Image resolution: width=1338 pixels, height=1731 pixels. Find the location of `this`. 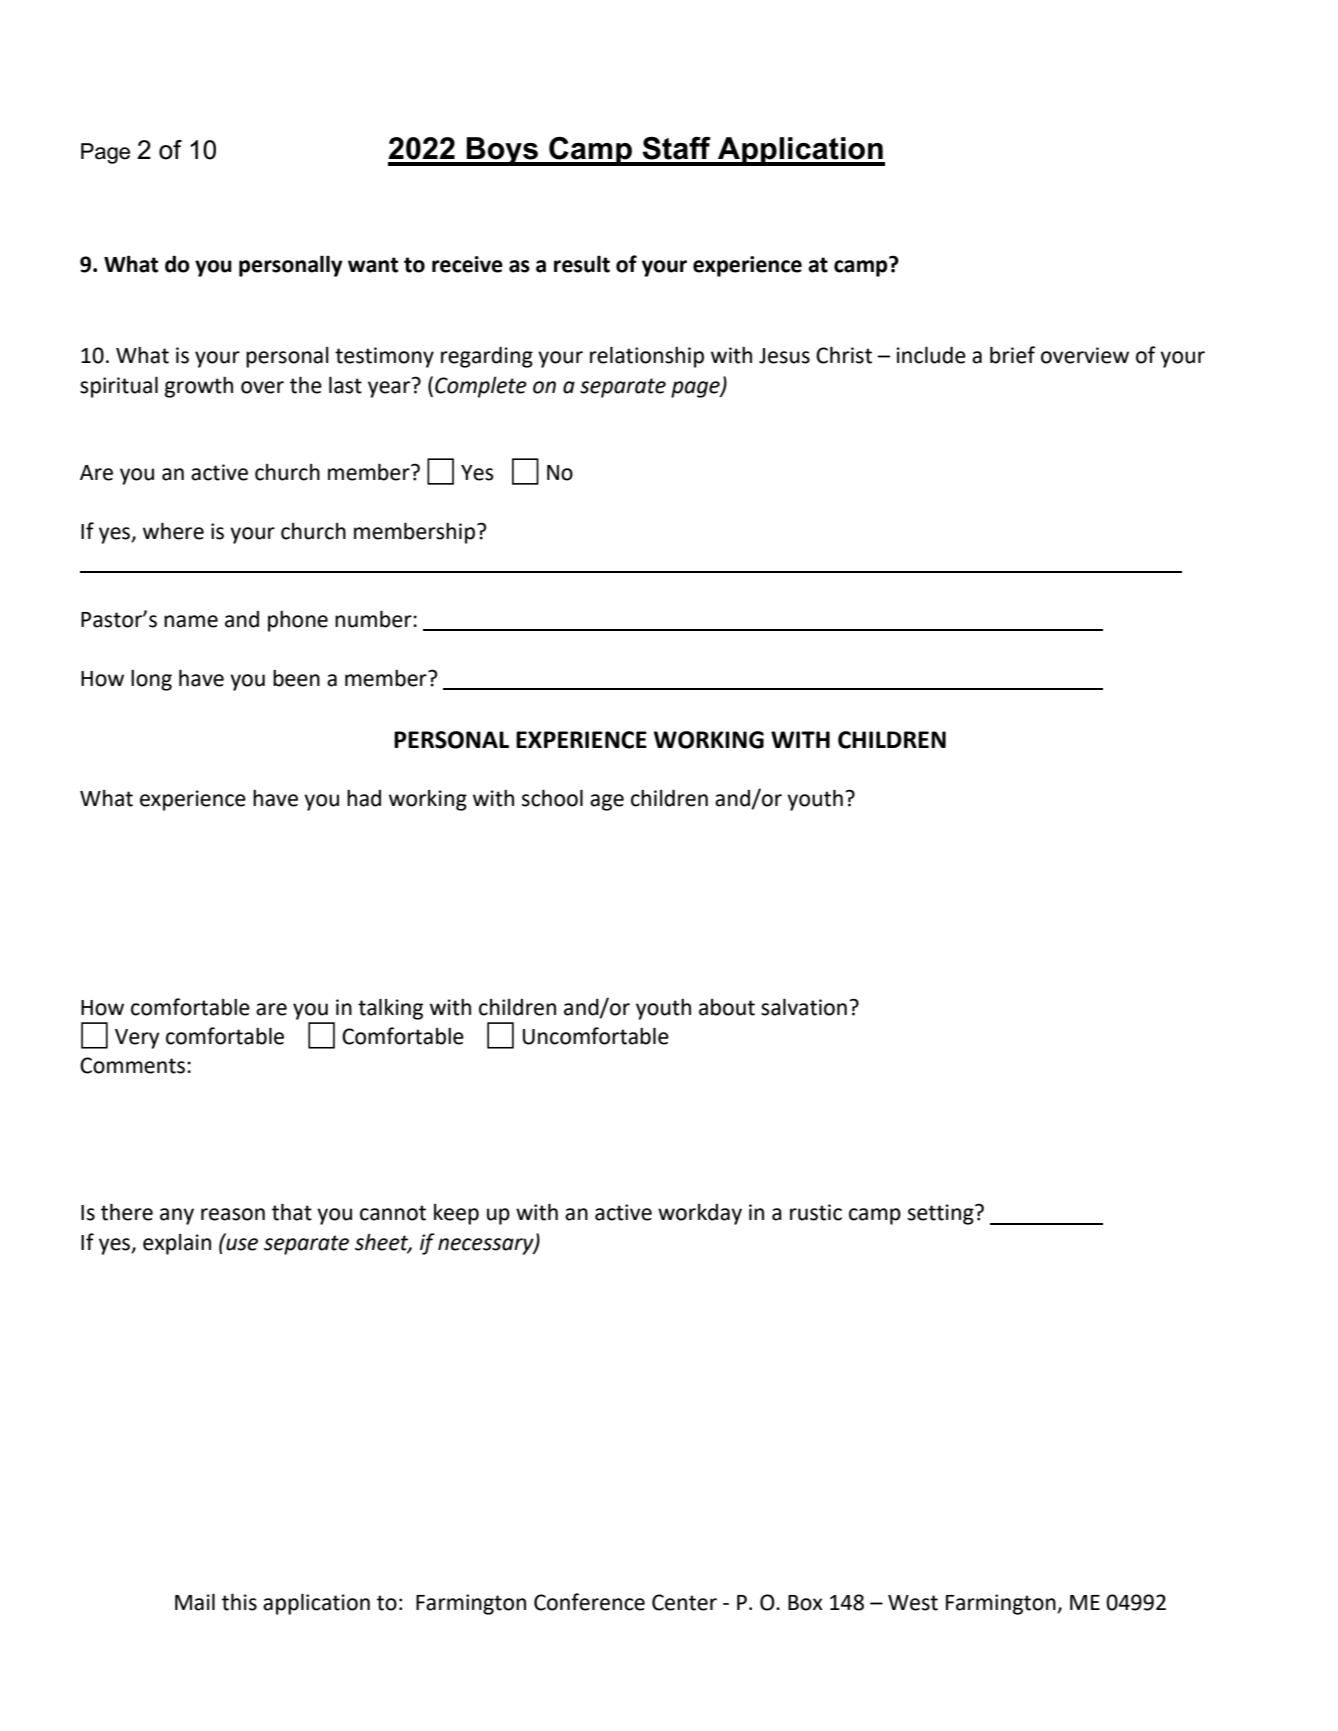

this is located at coordinates (239, 1602).
